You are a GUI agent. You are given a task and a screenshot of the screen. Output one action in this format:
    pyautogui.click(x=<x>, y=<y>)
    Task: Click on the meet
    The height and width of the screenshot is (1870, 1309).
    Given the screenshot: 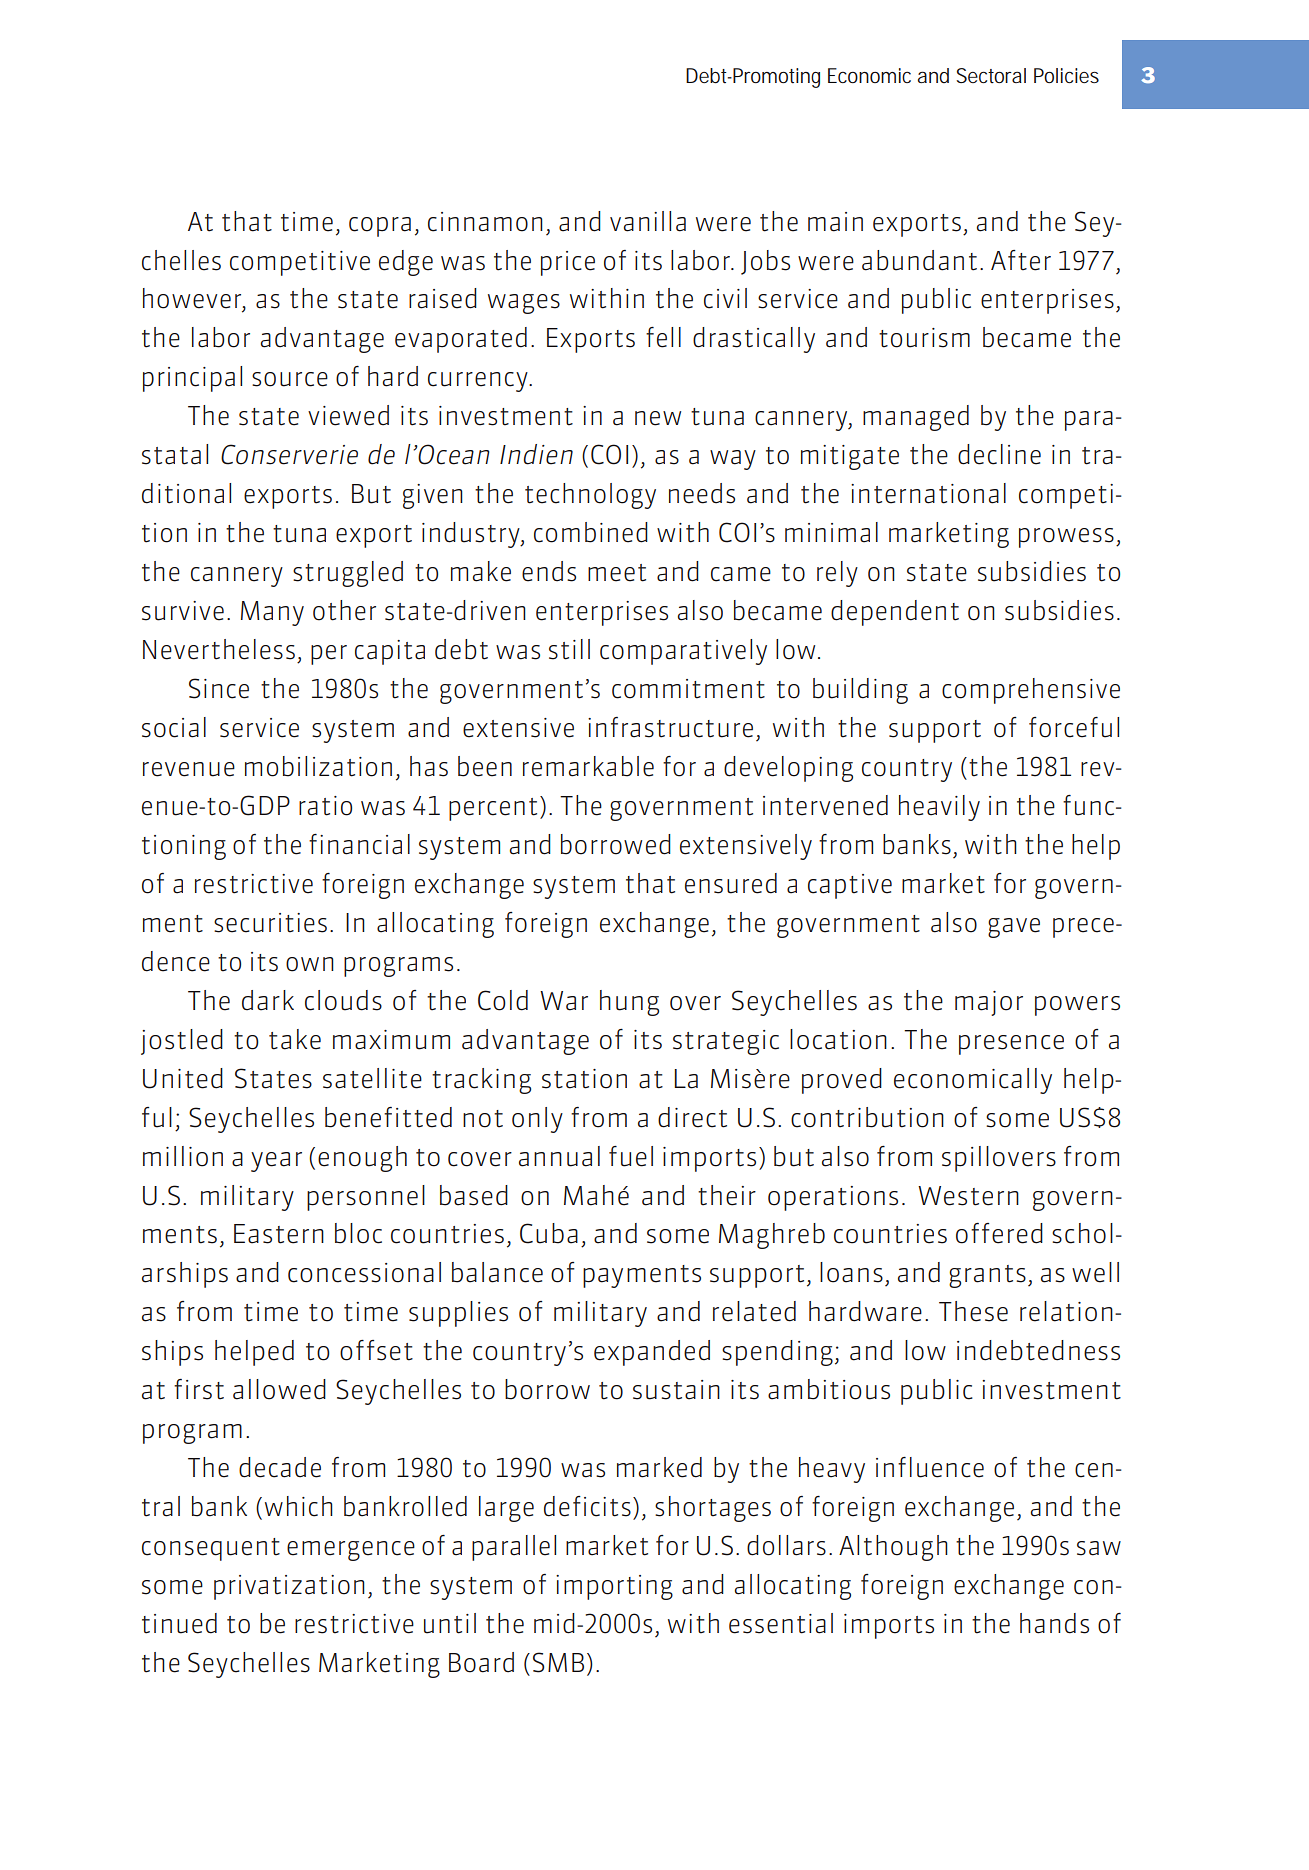 What is the action you would take?
    pyautogui.click(x=617, y=573)
